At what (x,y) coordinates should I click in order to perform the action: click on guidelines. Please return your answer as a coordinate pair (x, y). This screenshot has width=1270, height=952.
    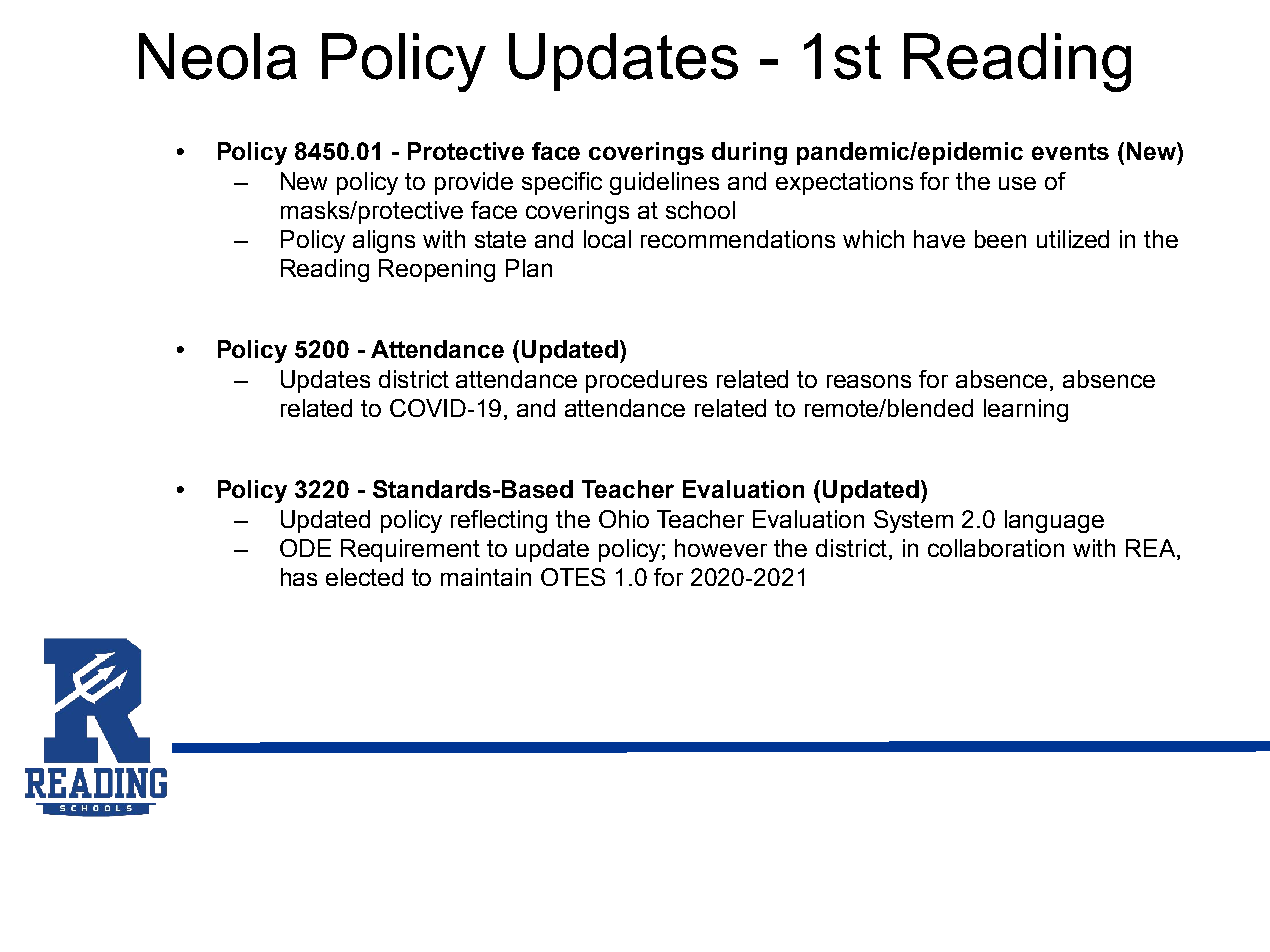
    Looking at the image, I should click on (664, 183).
